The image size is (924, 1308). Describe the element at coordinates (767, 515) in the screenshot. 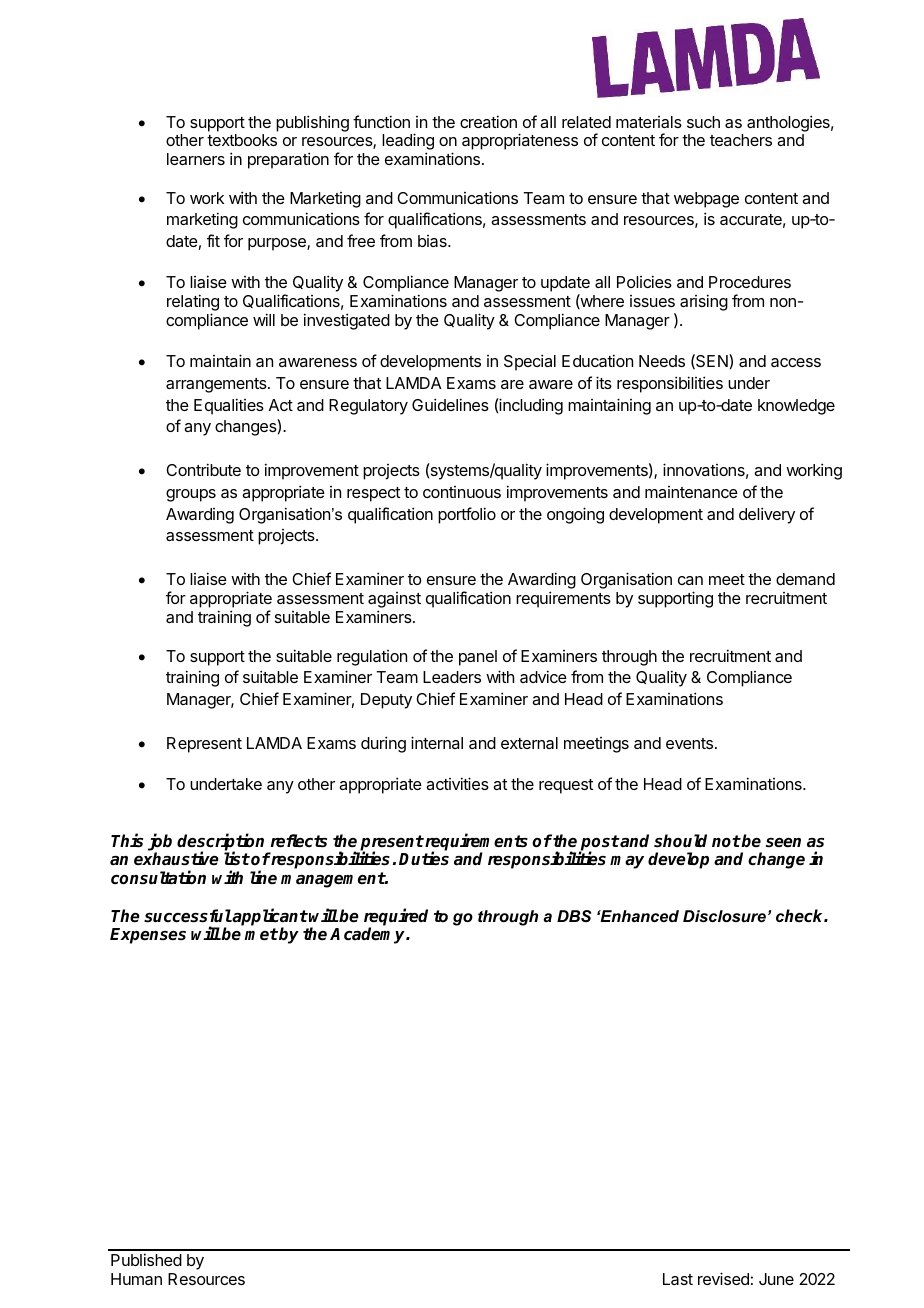

I see `delivery` at that location.
